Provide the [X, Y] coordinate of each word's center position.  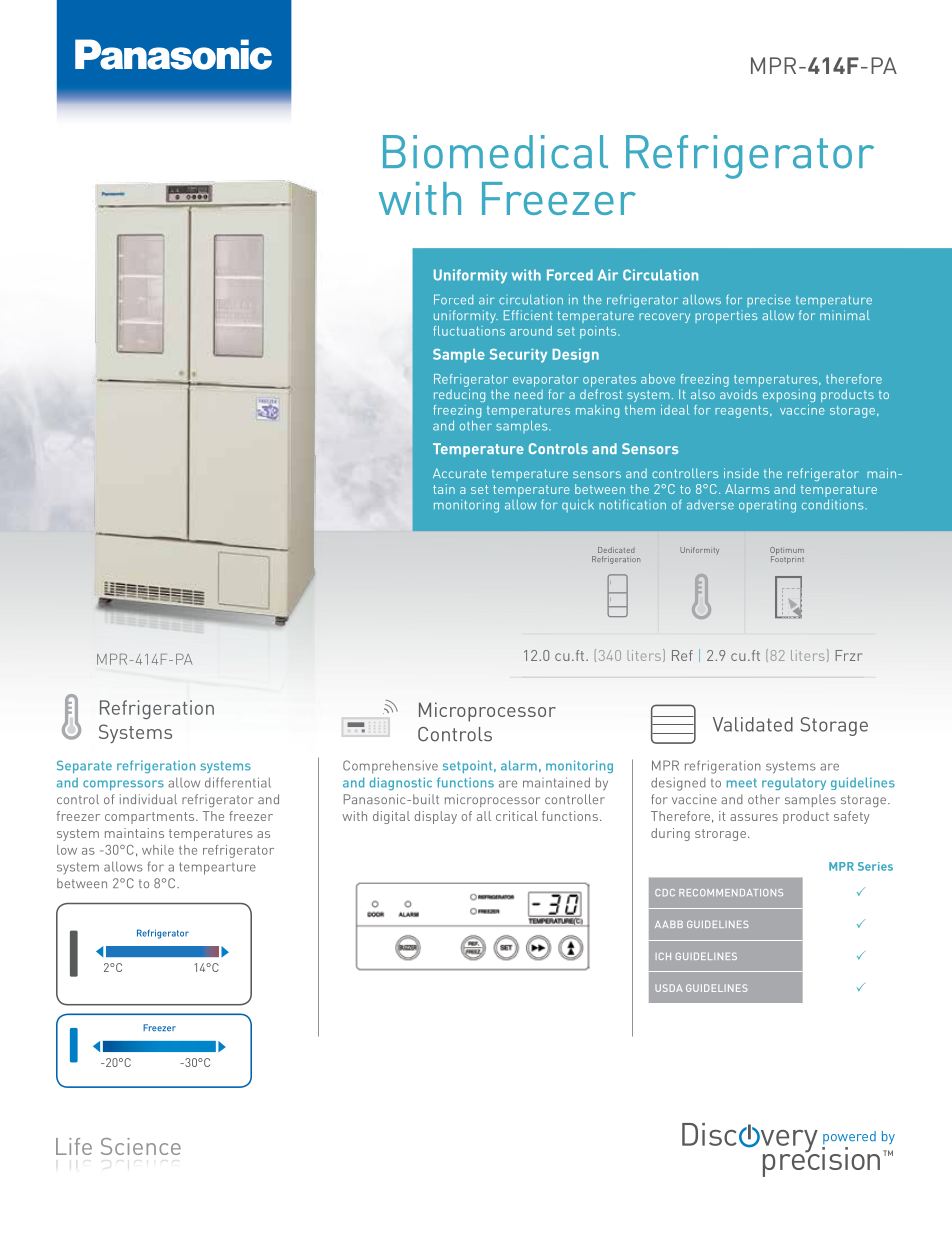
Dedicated [616, 550]
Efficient [528, 315]
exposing [789, 395]
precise [769, 301]
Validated [753, 724]
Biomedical [495, 152]
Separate [84, 766]
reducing [459, 395]
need [529, 394]
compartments [151, 818]
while [158, 850]
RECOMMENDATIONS [731, 892]
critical [517, 816]
